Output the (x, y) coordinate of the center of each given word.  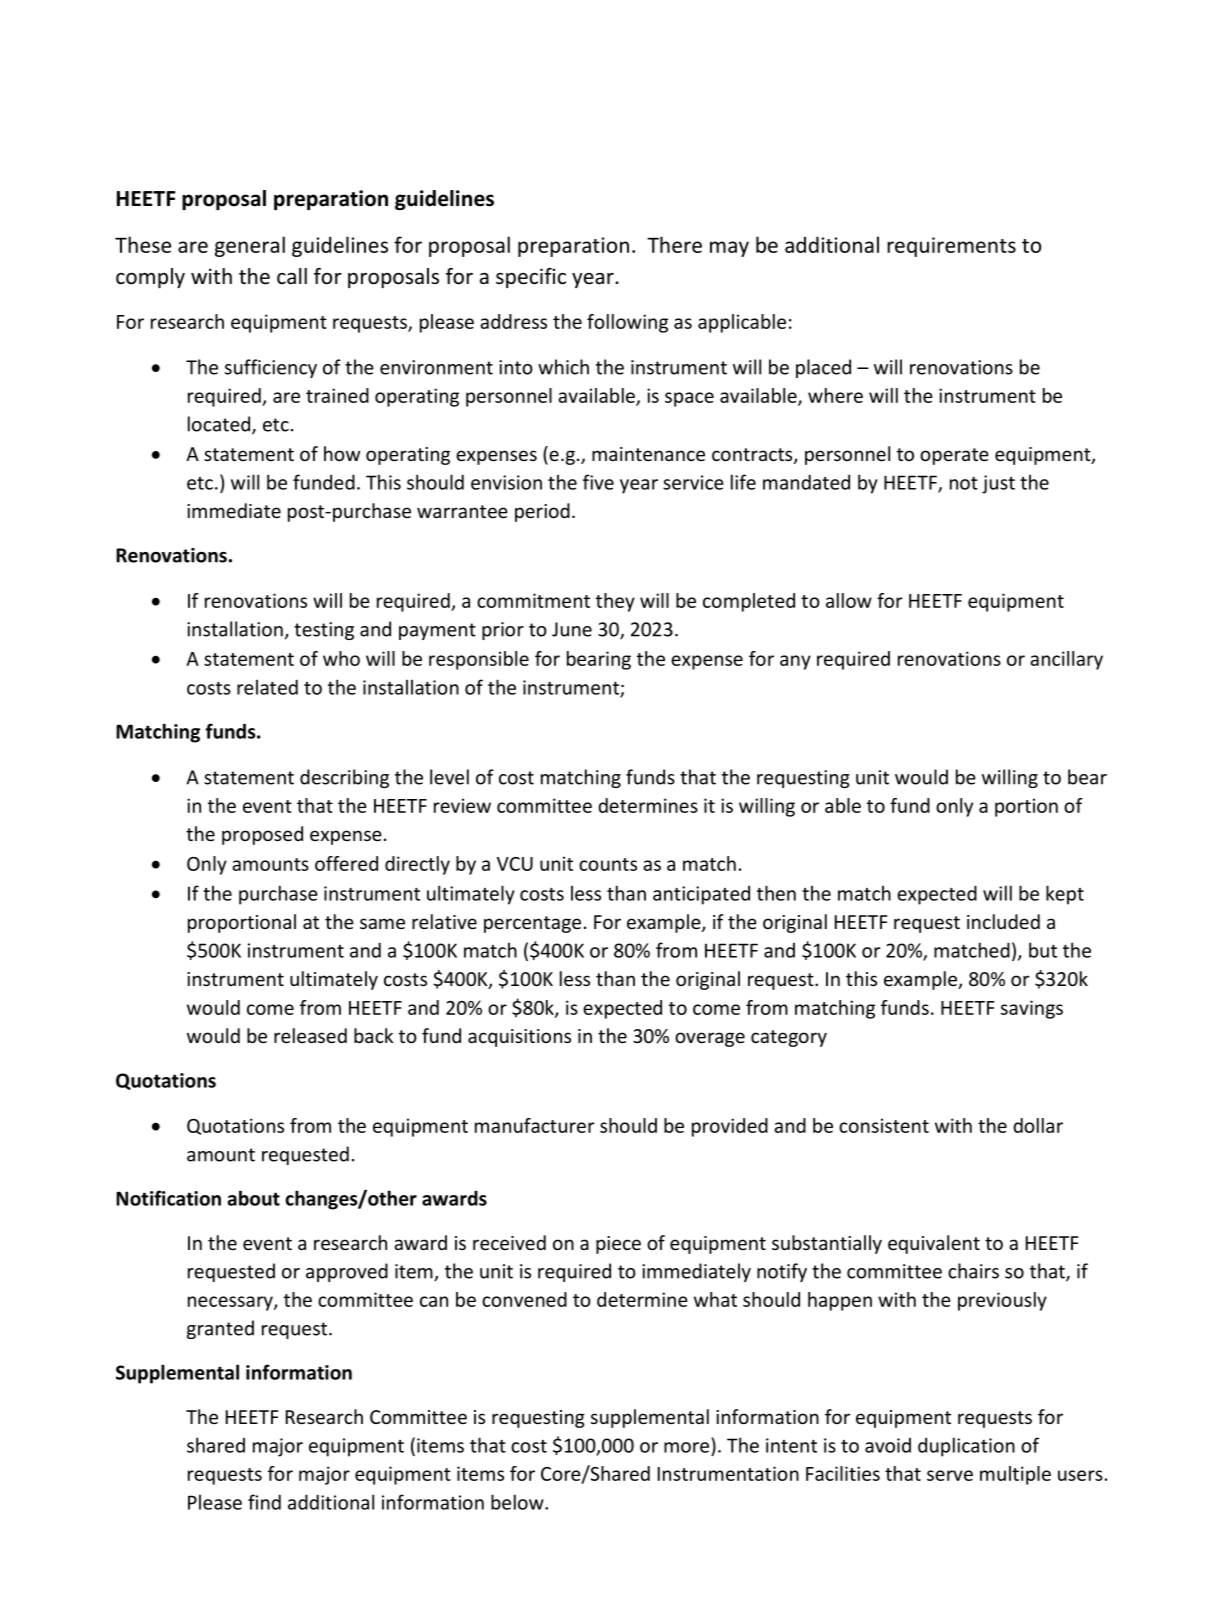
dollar (1038, 1125)
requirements (951, 247)
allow (849, 600)
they (615, 602)
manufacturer (535, 1125)
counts (608, 864)
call (292, 276)
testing (324, 631)
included (1003, 921)
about (253, 1198)
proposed (262, 835)
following (627, 323)
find (264, 1502)
